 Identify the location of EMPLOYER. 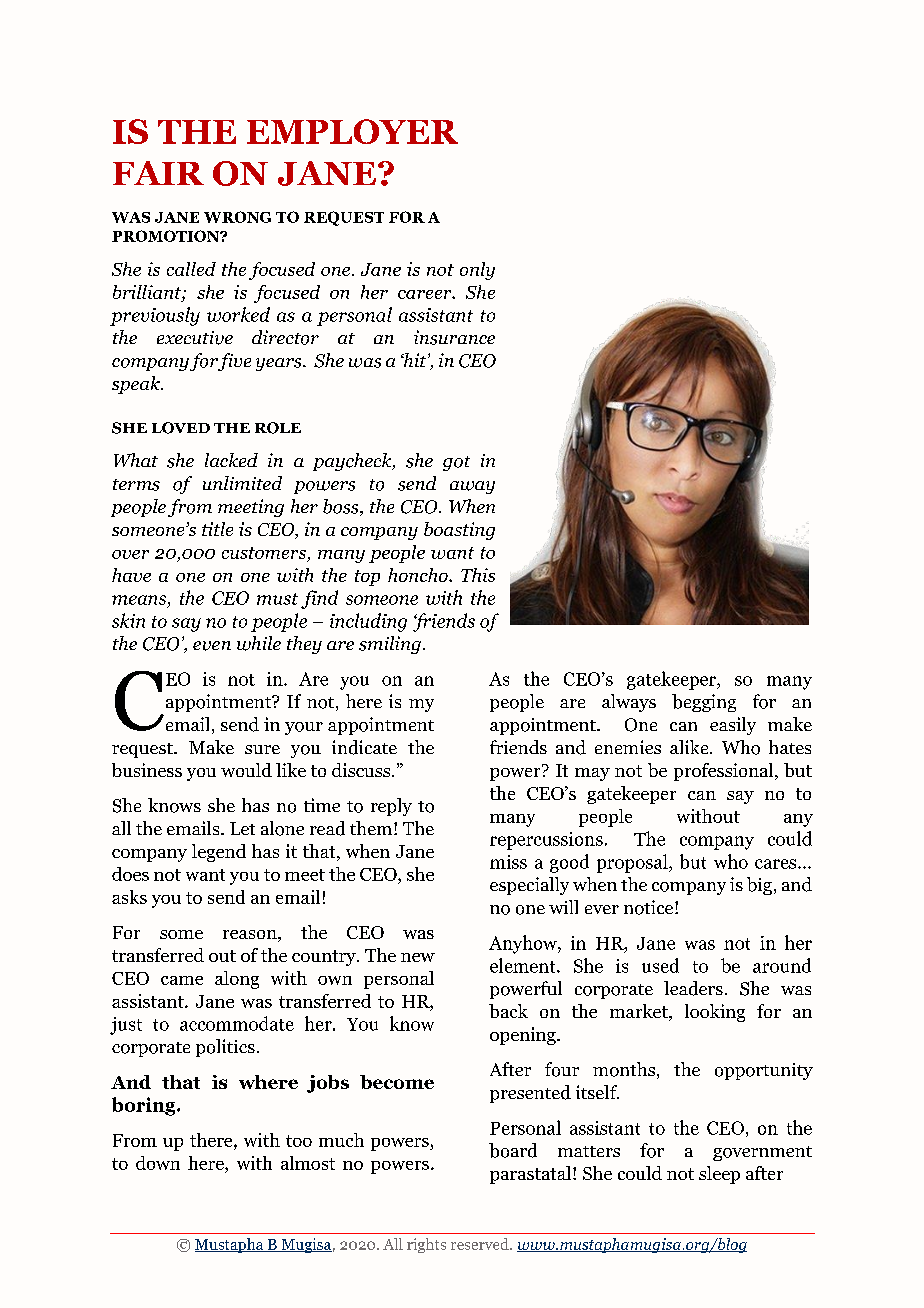
(352, 131).
